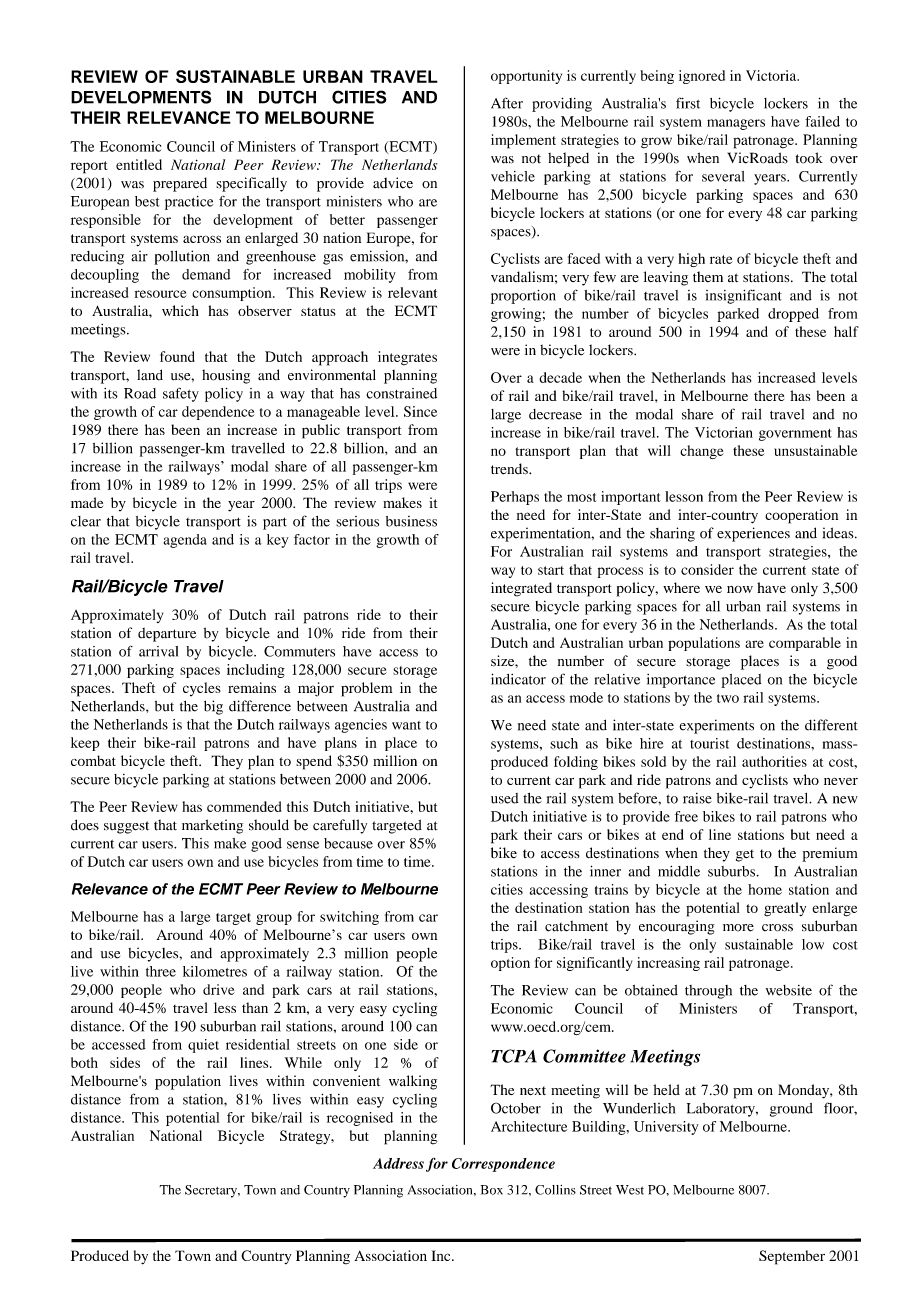  I want to click on managers, so click(736, 124).
